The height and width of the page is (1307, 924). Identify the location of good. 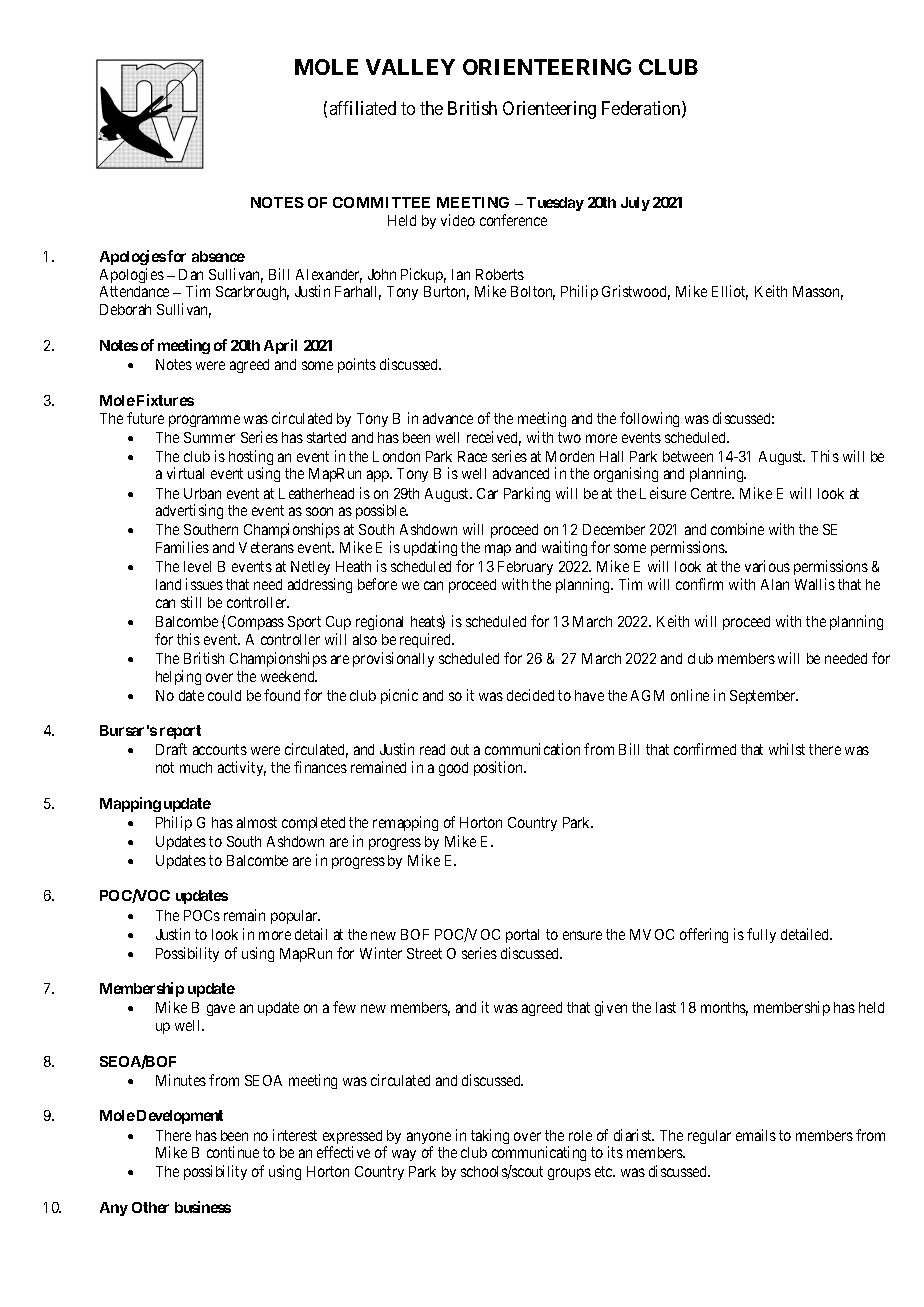
(453, 769).
